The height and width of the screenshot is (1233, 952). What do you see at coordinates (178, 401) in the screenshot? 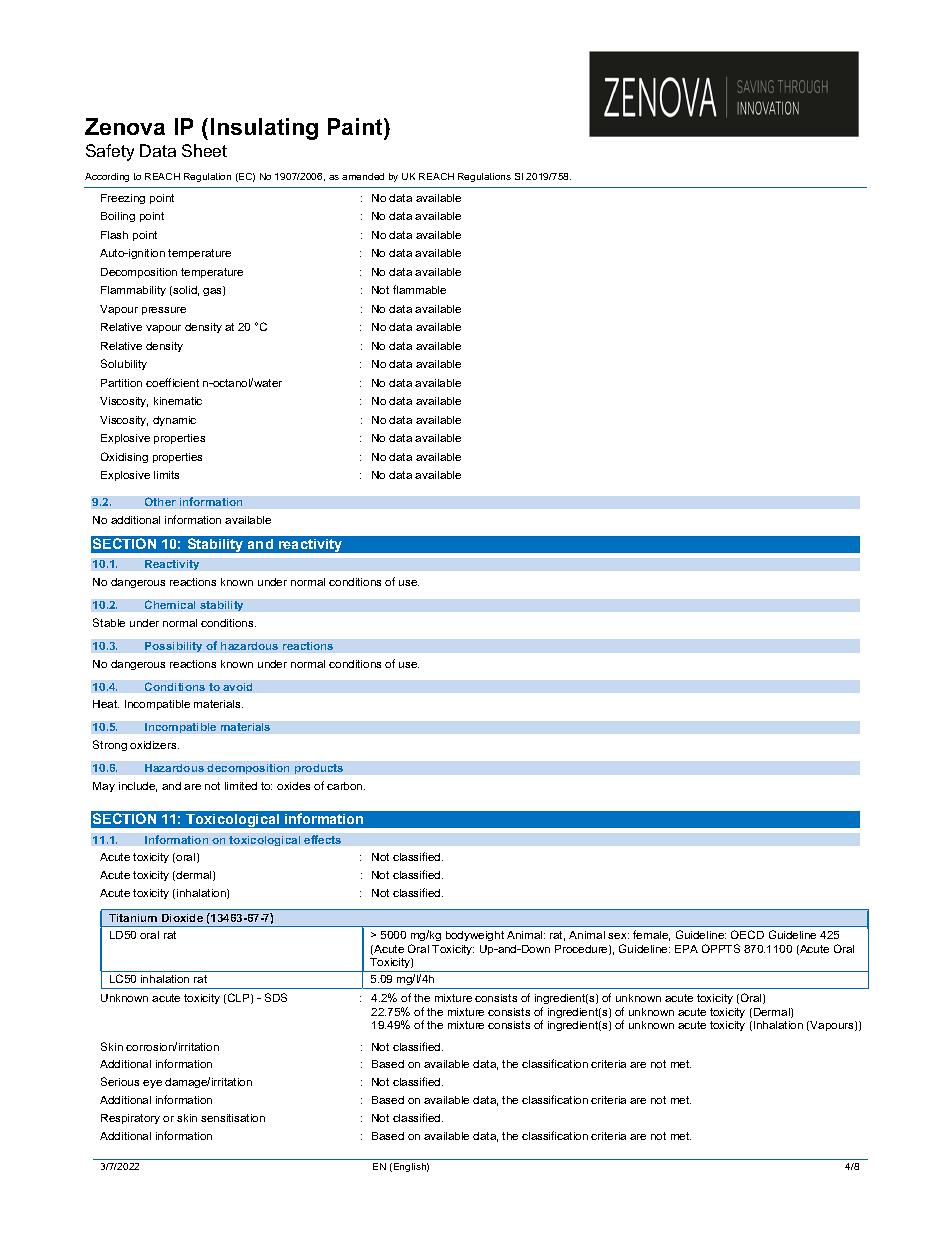
I see `kinematic` at bounding box center [178, 401].
